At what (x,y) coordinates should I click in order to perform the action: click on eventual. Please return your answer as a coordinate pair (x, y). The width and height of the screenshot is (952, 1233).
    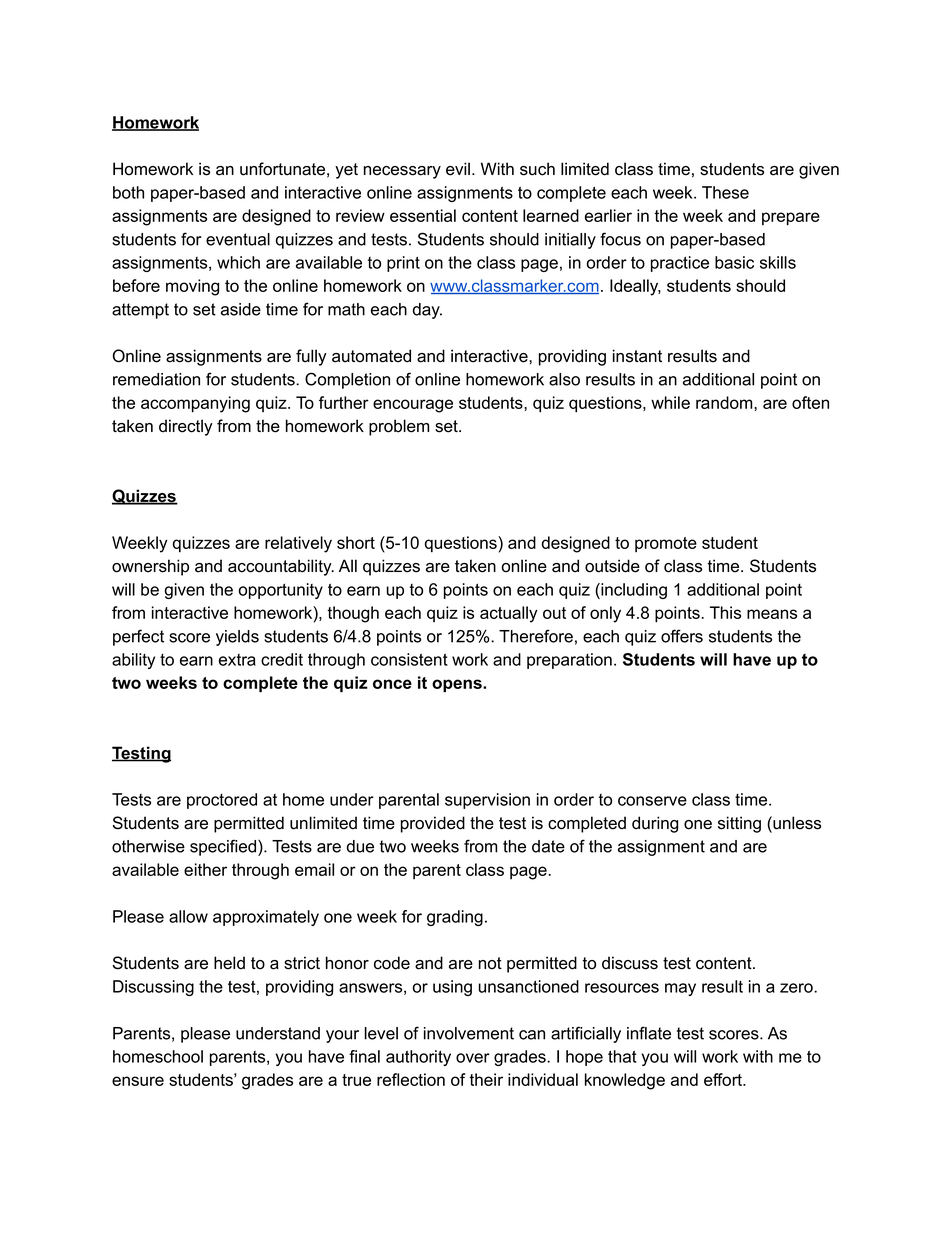
    Looking at the image, I should click on (238, 239).
